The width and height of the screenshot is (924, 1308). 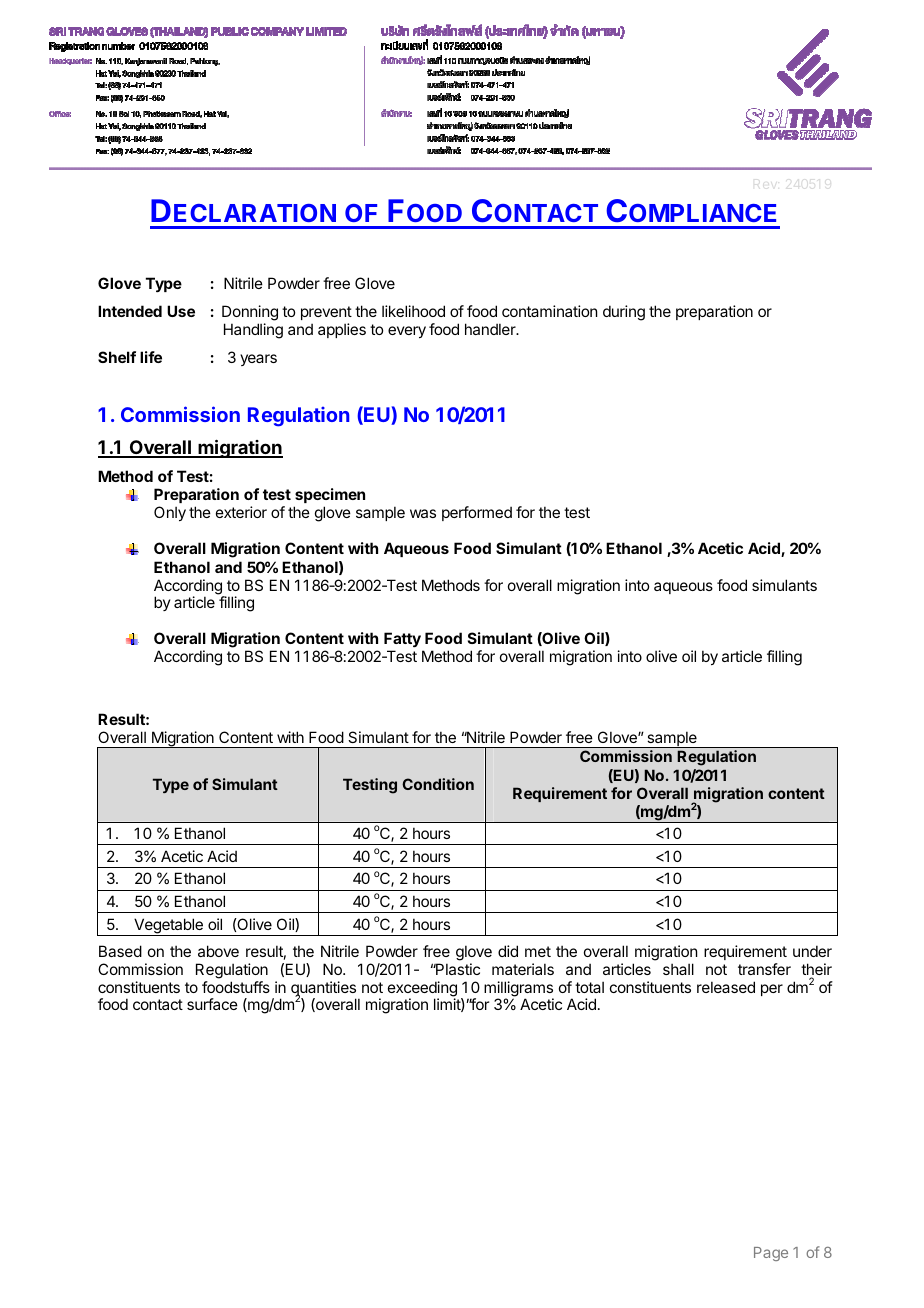 I want to click on Condition, so click(x=438, y=784).
